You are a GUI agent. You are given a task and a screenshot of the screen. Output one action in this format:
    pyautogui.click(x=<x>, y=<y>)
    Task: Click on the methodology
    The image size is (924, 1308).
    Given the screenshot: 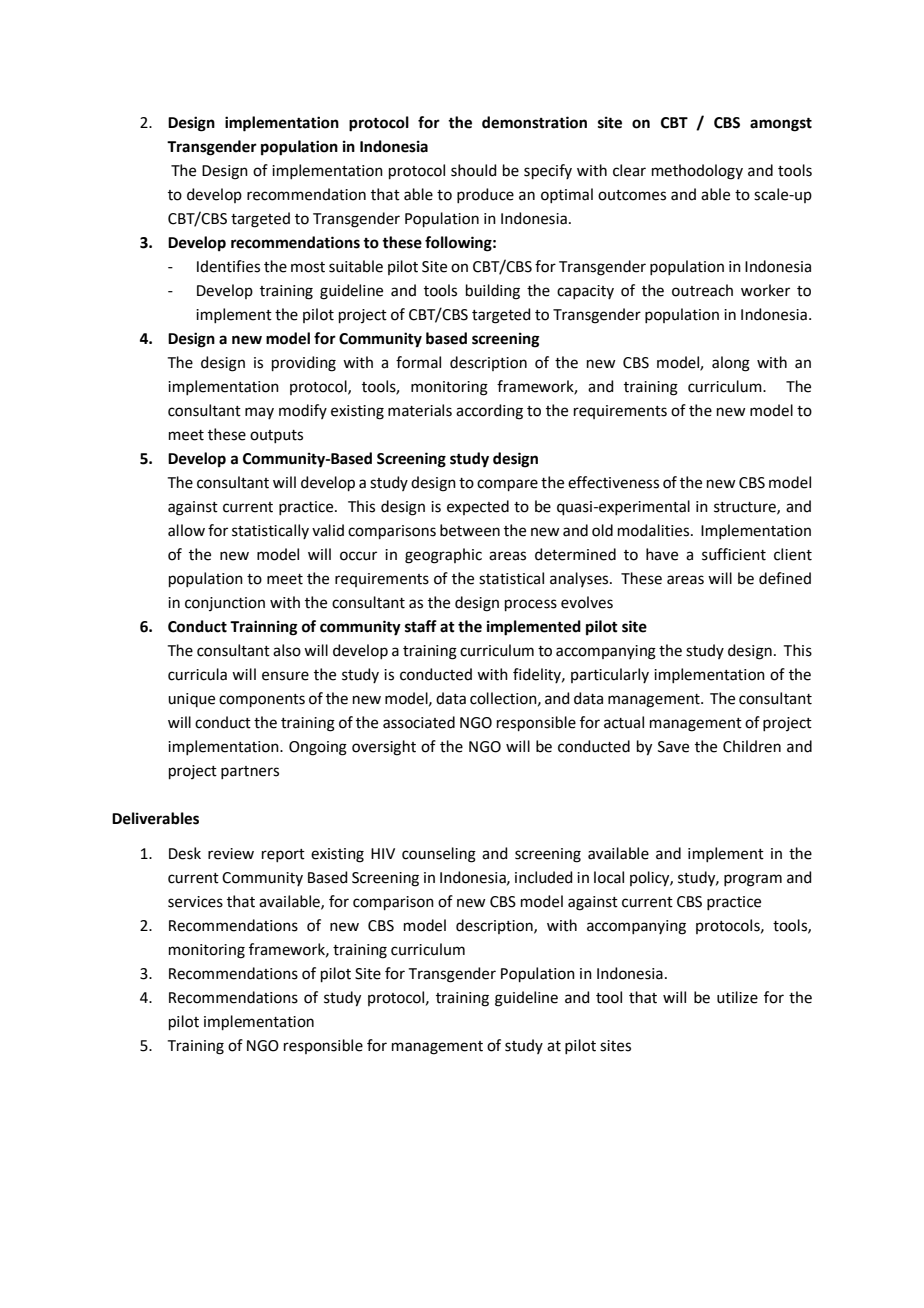 What is the action you would take?
    pyautogui.click(x=697, y=172)
